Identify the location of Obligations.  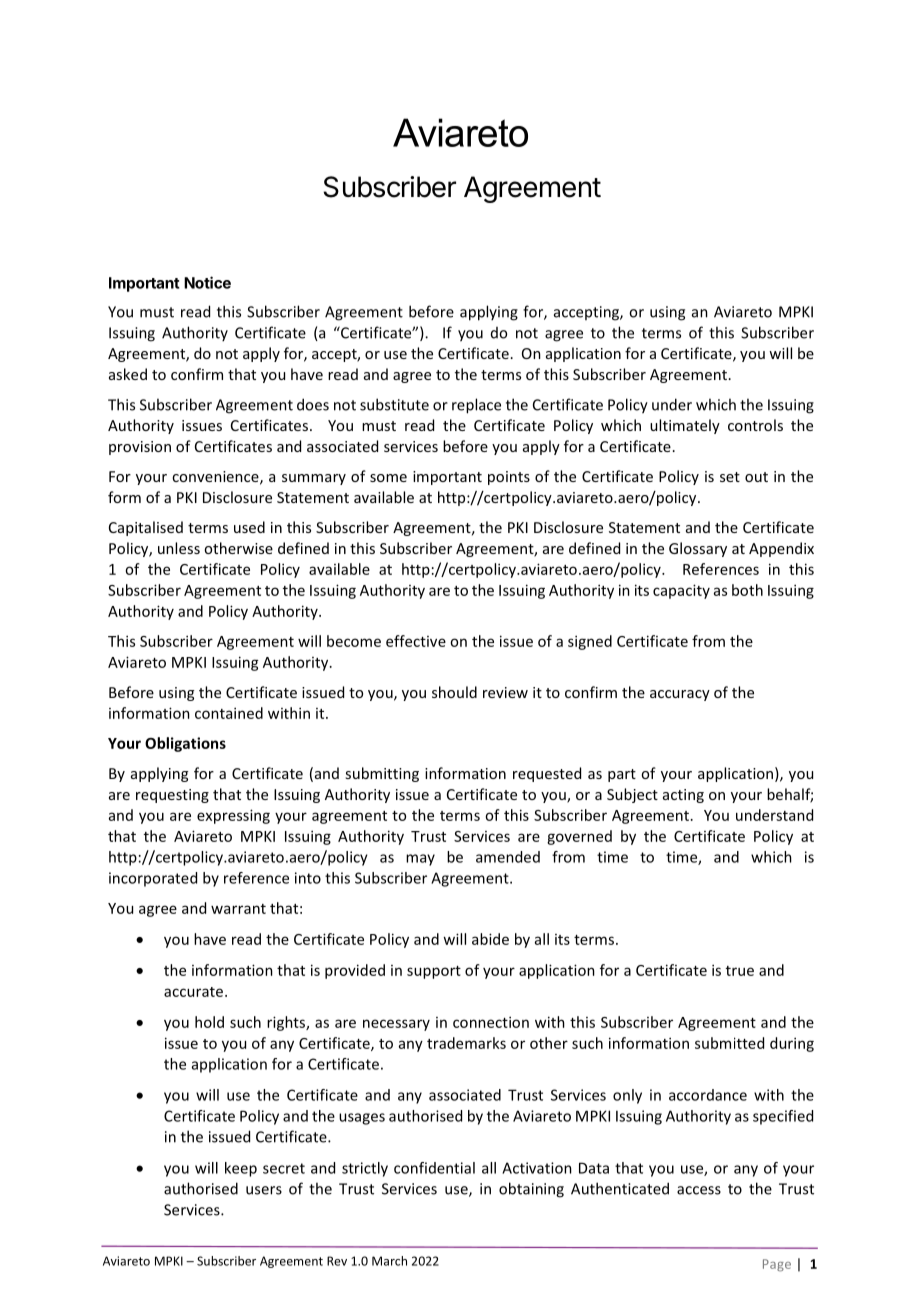
(185, 744).
